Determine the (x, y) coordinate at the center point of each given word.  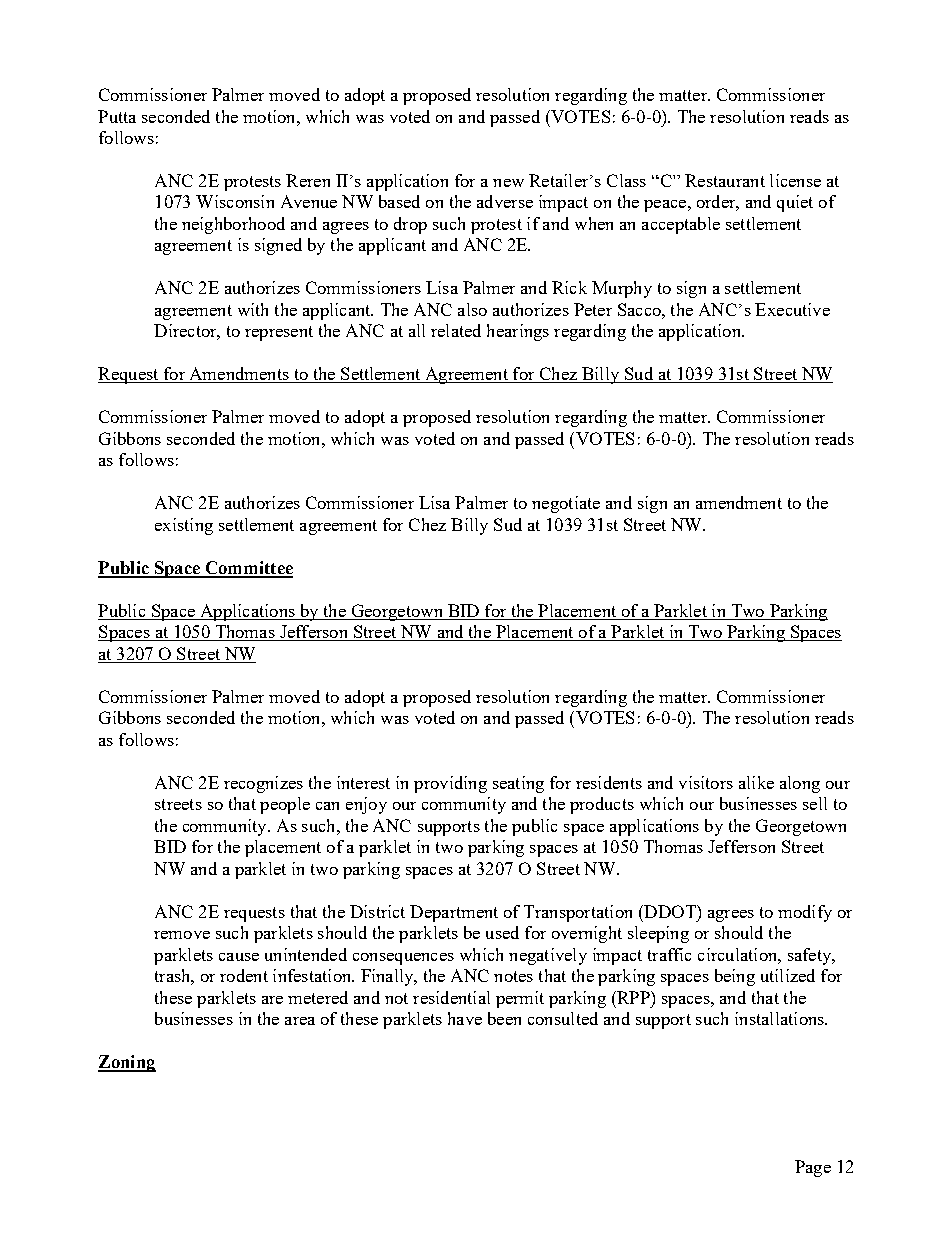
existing (184, 526)
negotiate (566, 504)
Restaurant (725, 180)
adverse (505, 201)
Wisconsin (235, 201)
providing (450, 784)
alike (756, 782)
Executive (792, 309)
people (285, 805)
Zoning (127, 1063)
